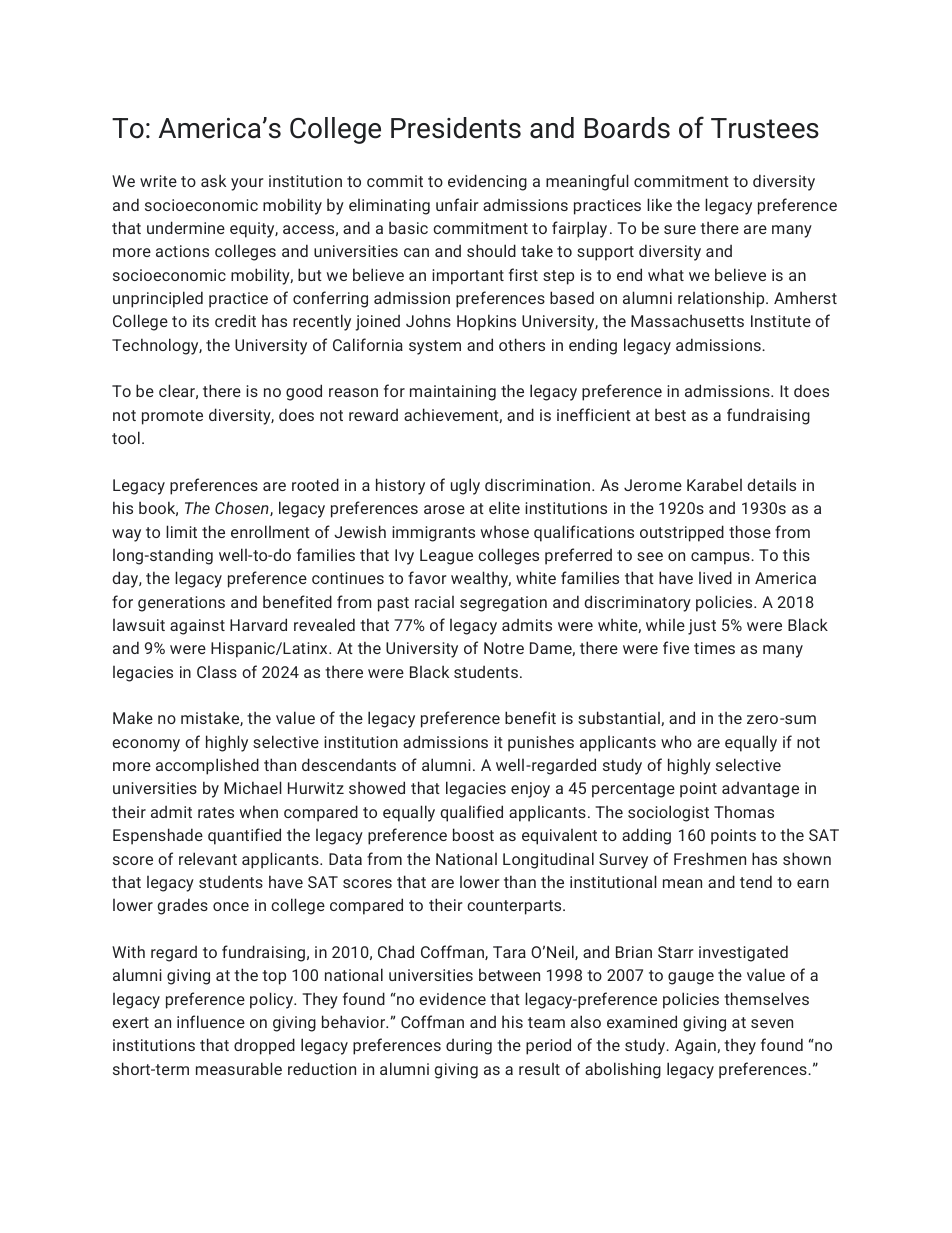 The width and height of the screenshot is (952, 1233). Describe the element at coordinates (710, 858) in the screenshot. I see `Freshmen` at that location.
